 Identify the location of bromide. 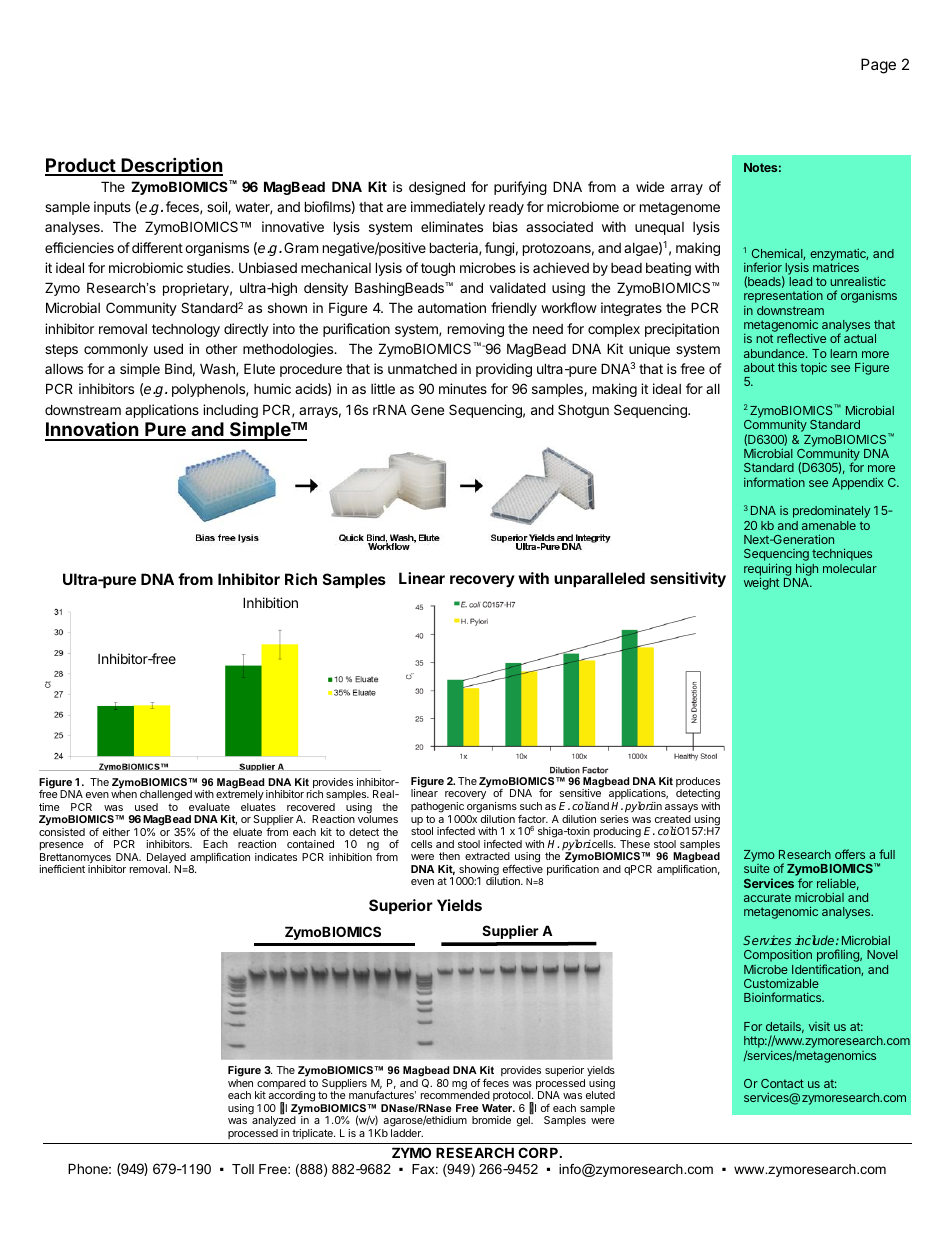
(491, 1120).
